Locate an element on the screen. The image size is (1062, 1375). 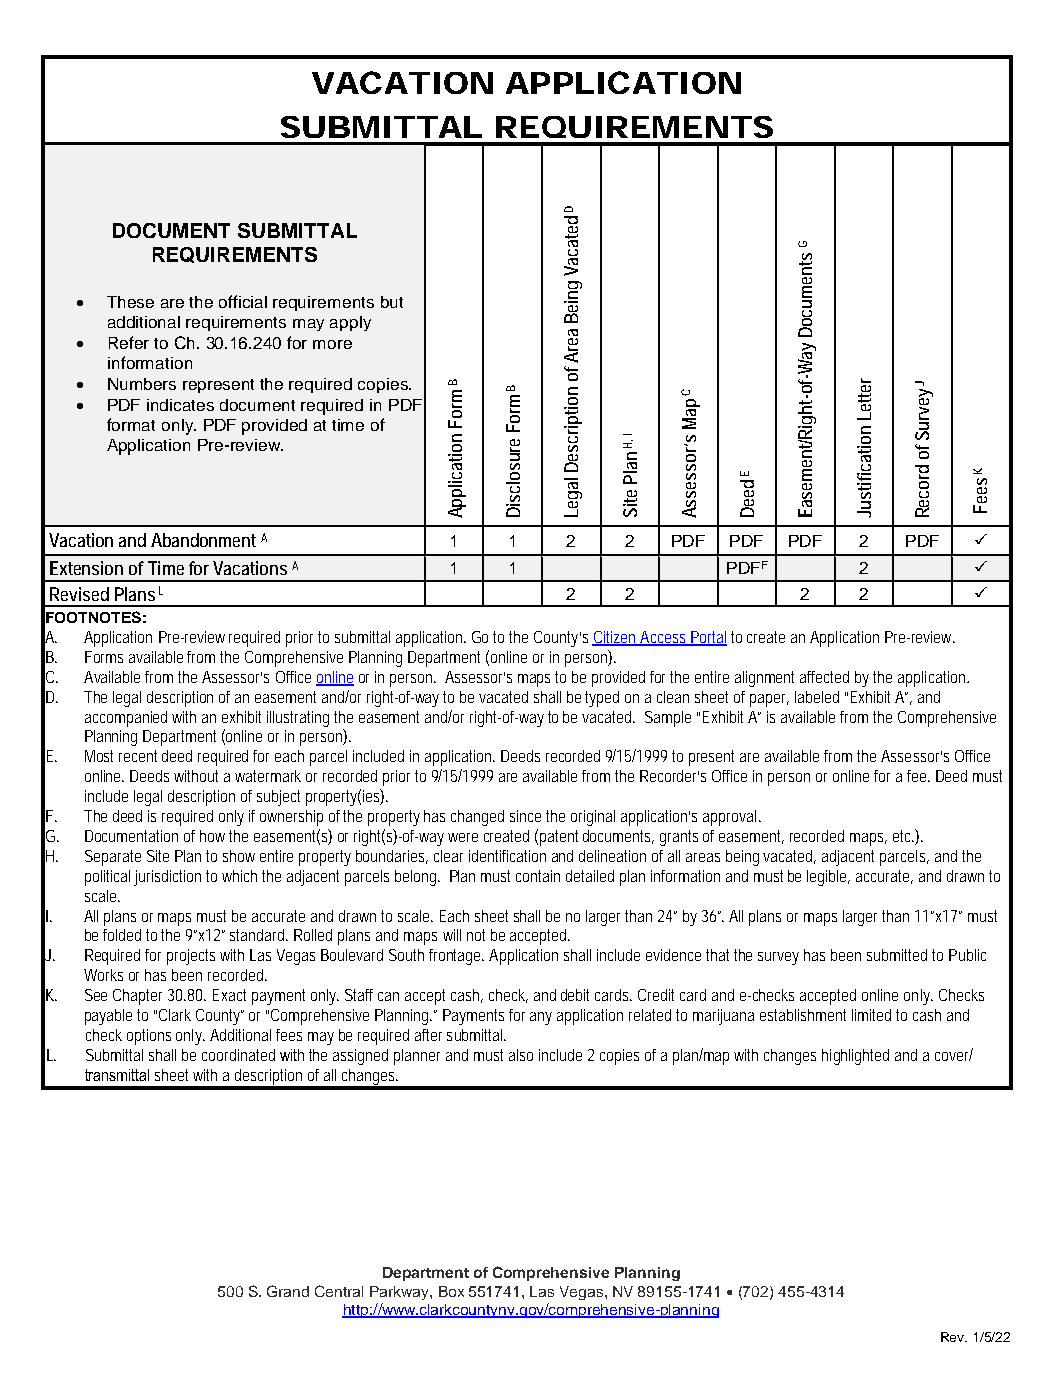
but is located at coordinates (392, 302).
